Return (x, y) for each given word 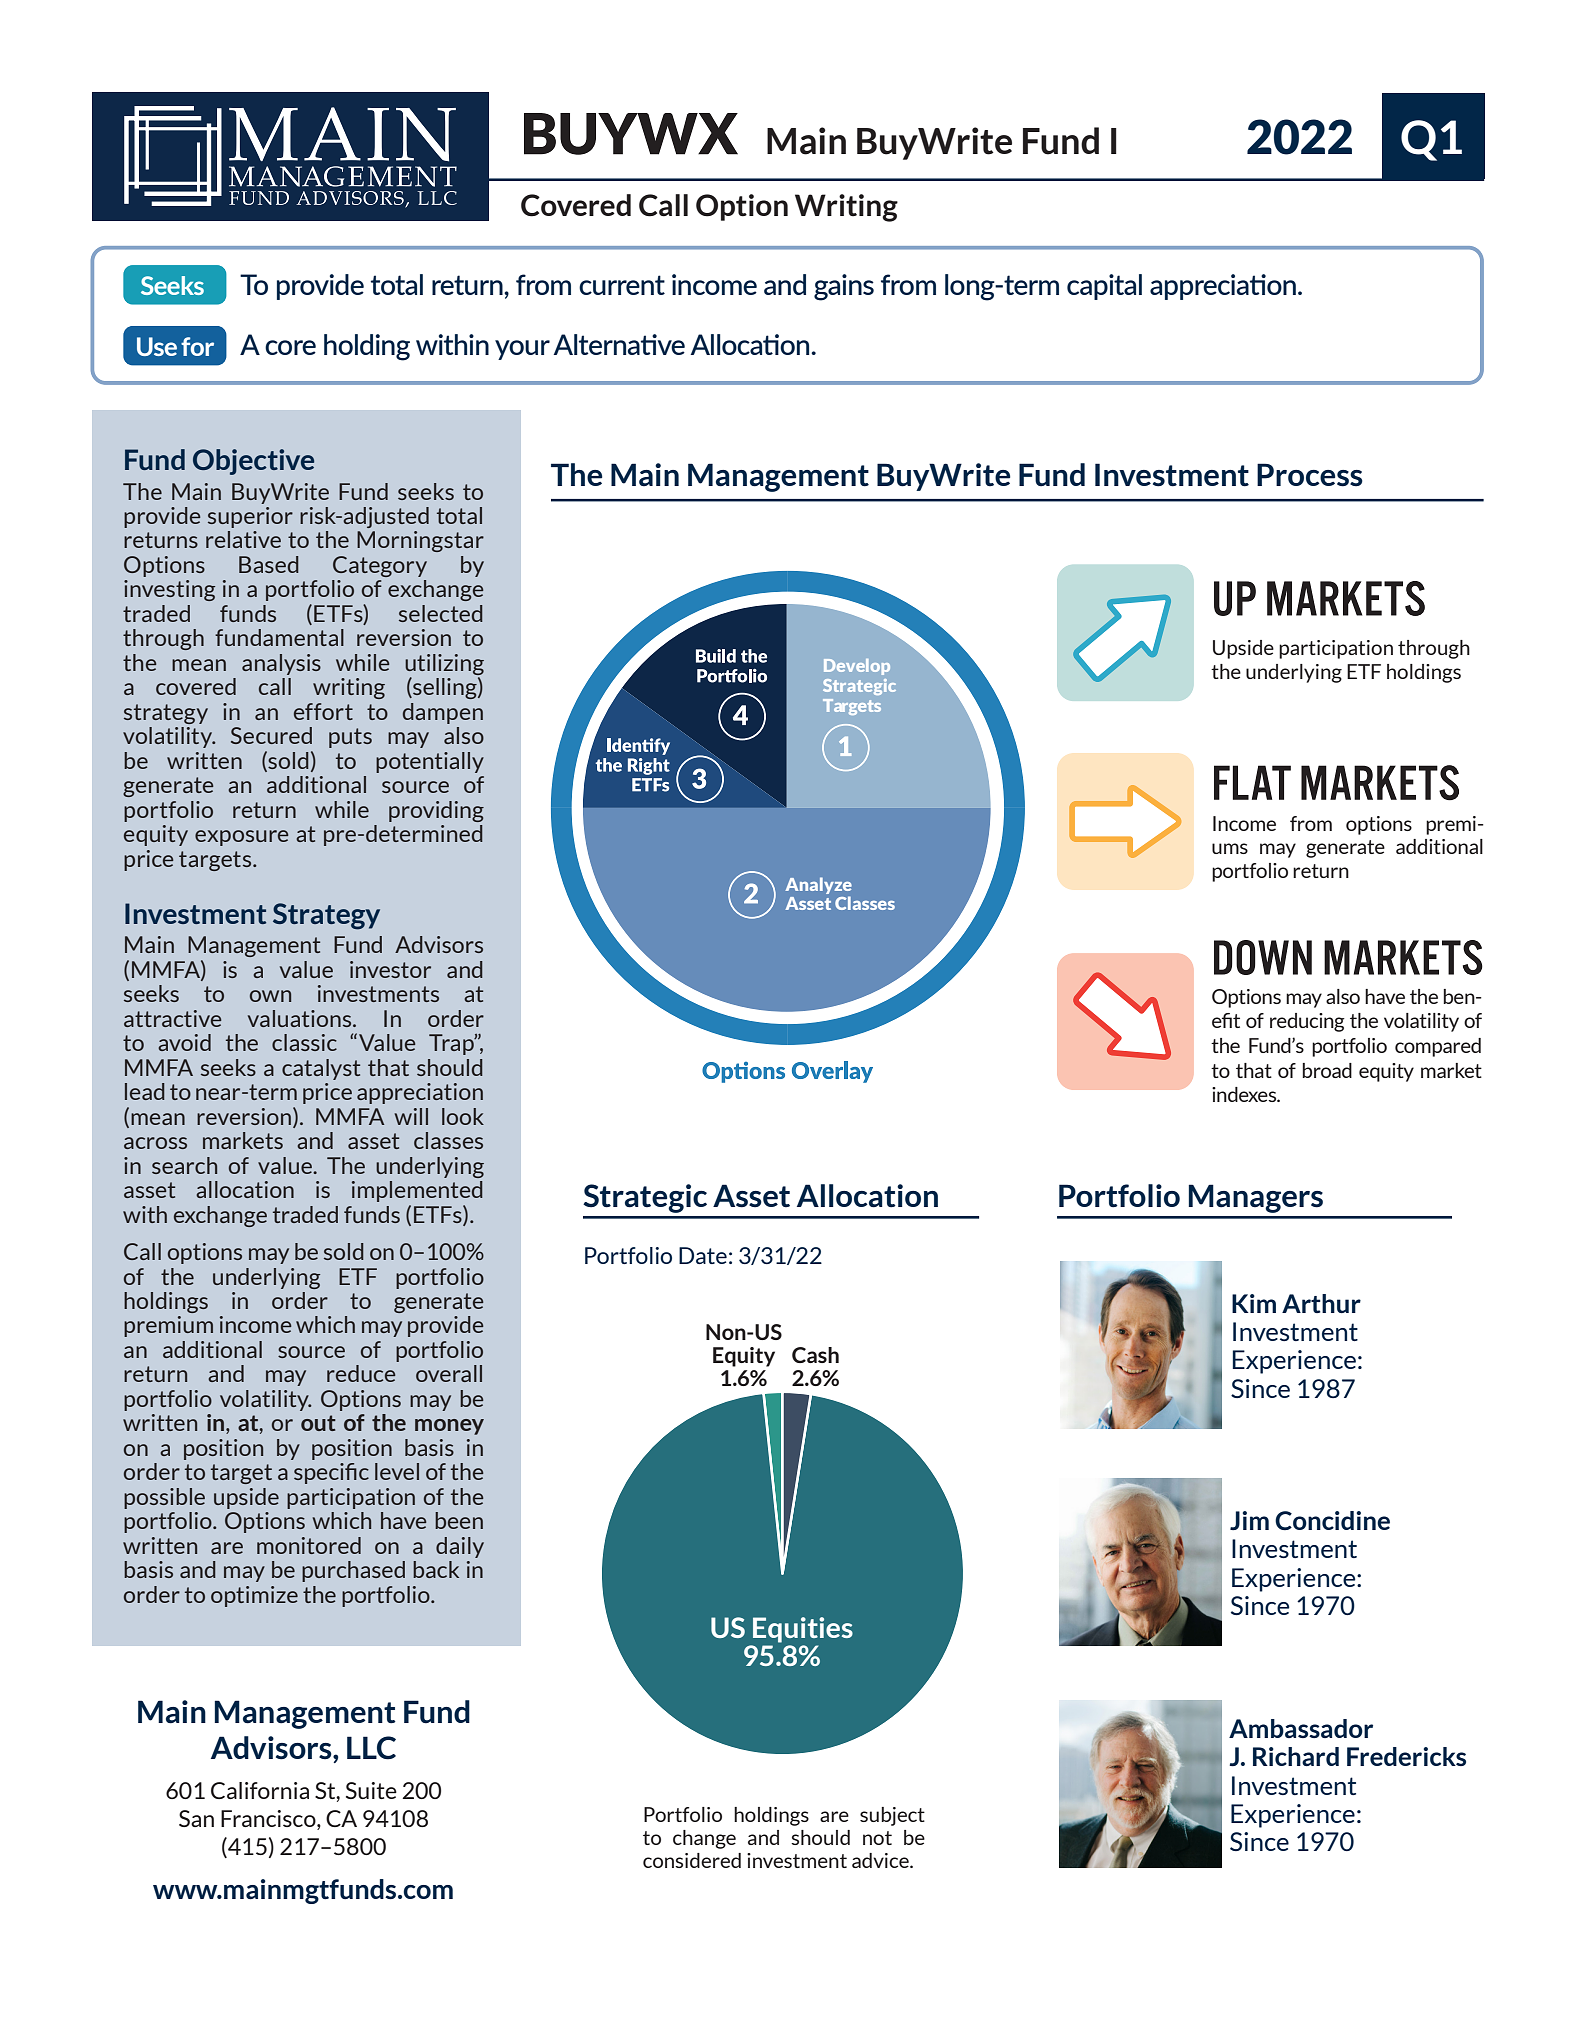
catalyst (321, 1069)
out (318, 1423)
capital (1104, 287)
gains (844, 287)
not (877, 1838)
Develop (857, 667)
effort (323, 711)
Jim (1249, 1520)
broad (1327, 1070)
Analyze (818, 885)
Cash (815, 1355)
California (260, 1790)
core (290, 347)
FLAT (1252, 782)
